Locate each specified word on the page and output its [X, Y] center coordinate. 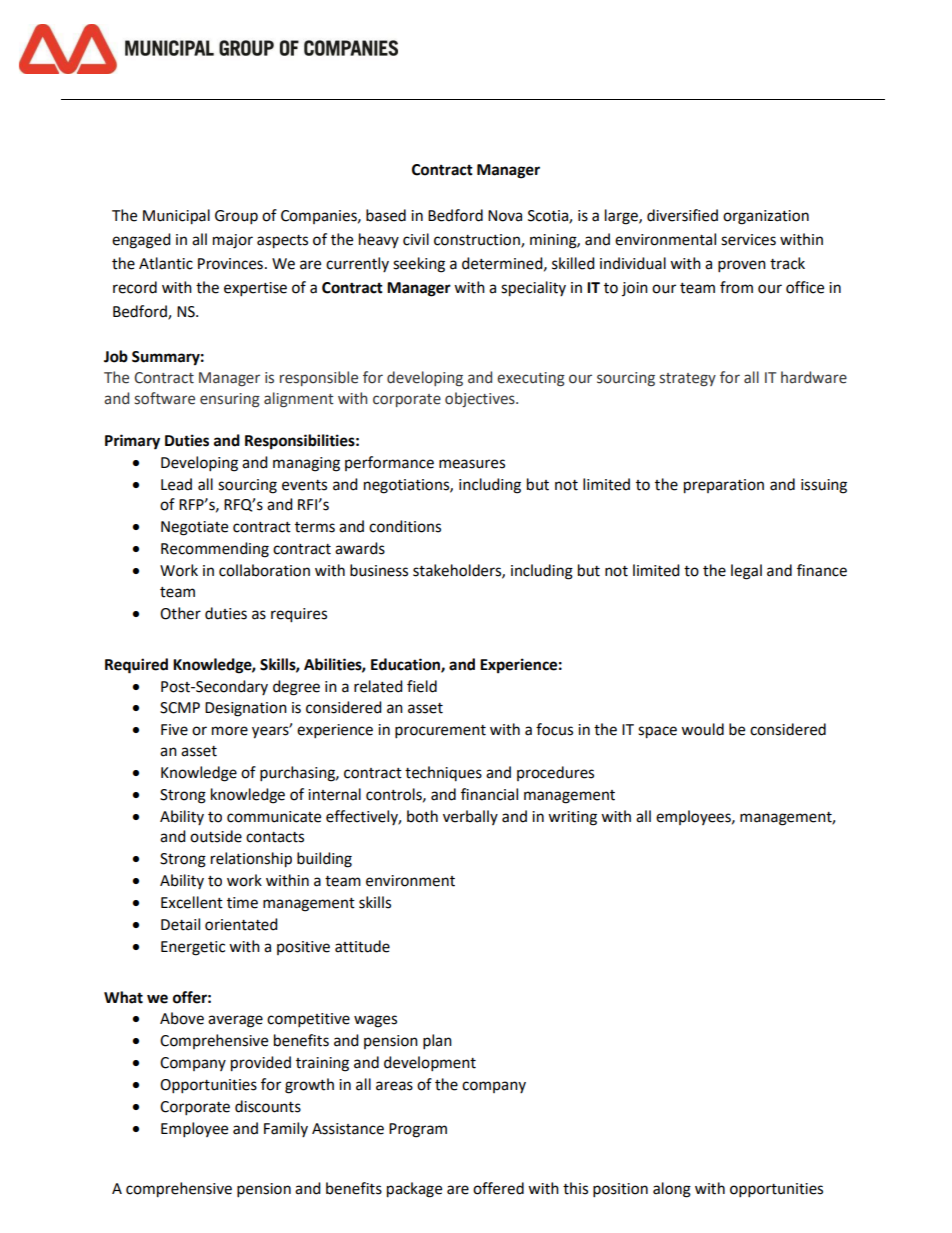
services [748, 240]
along [672, 1190]
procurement [440, 732]
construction [478, 241]
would [702, 729]
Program [418, 1130]
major [233, 241]
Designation [246, 709]
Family [286, 1129]
